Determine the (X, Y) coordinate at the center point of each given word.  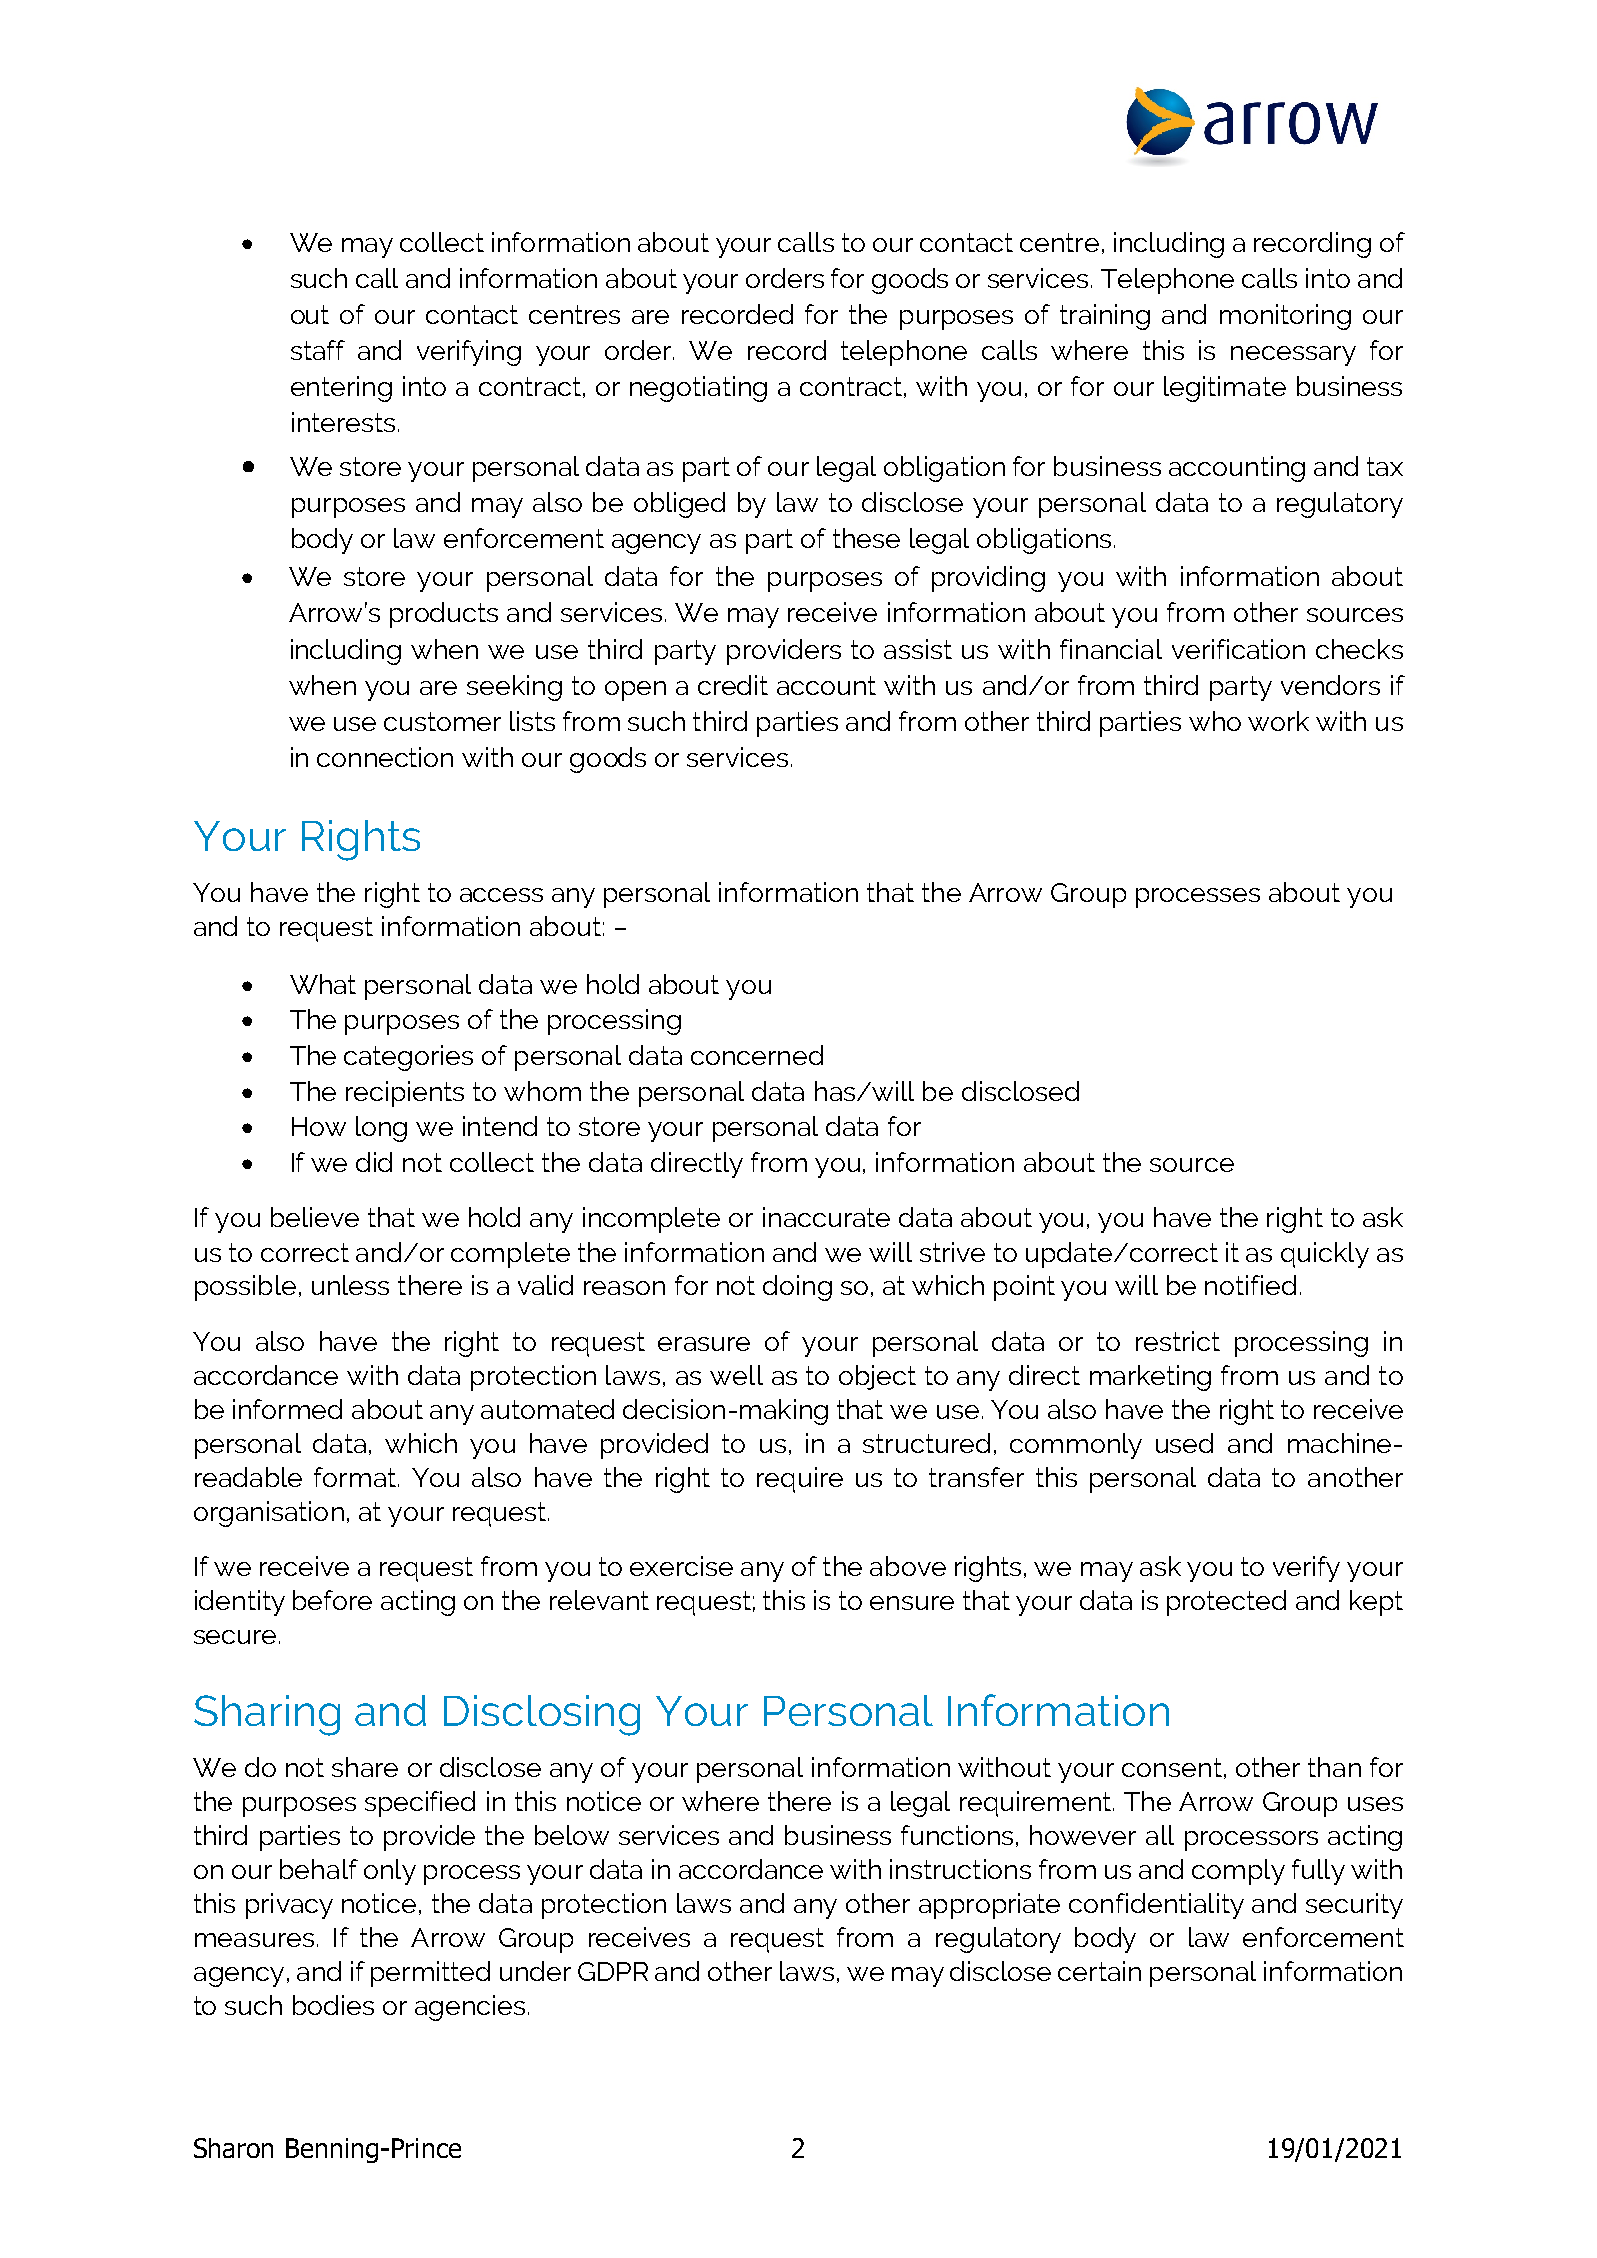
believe (315, 1217)
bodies (333, 2005)
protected (1226, 1603)
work (1278, 721)
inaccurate (826, 1217)
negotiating (698, 389)
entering (341, 389)
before (332, 1600)
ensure (912, 1603)
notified (1250, 1285)
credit (733, 685)
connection (385, 757)
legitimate (1225, 389)
